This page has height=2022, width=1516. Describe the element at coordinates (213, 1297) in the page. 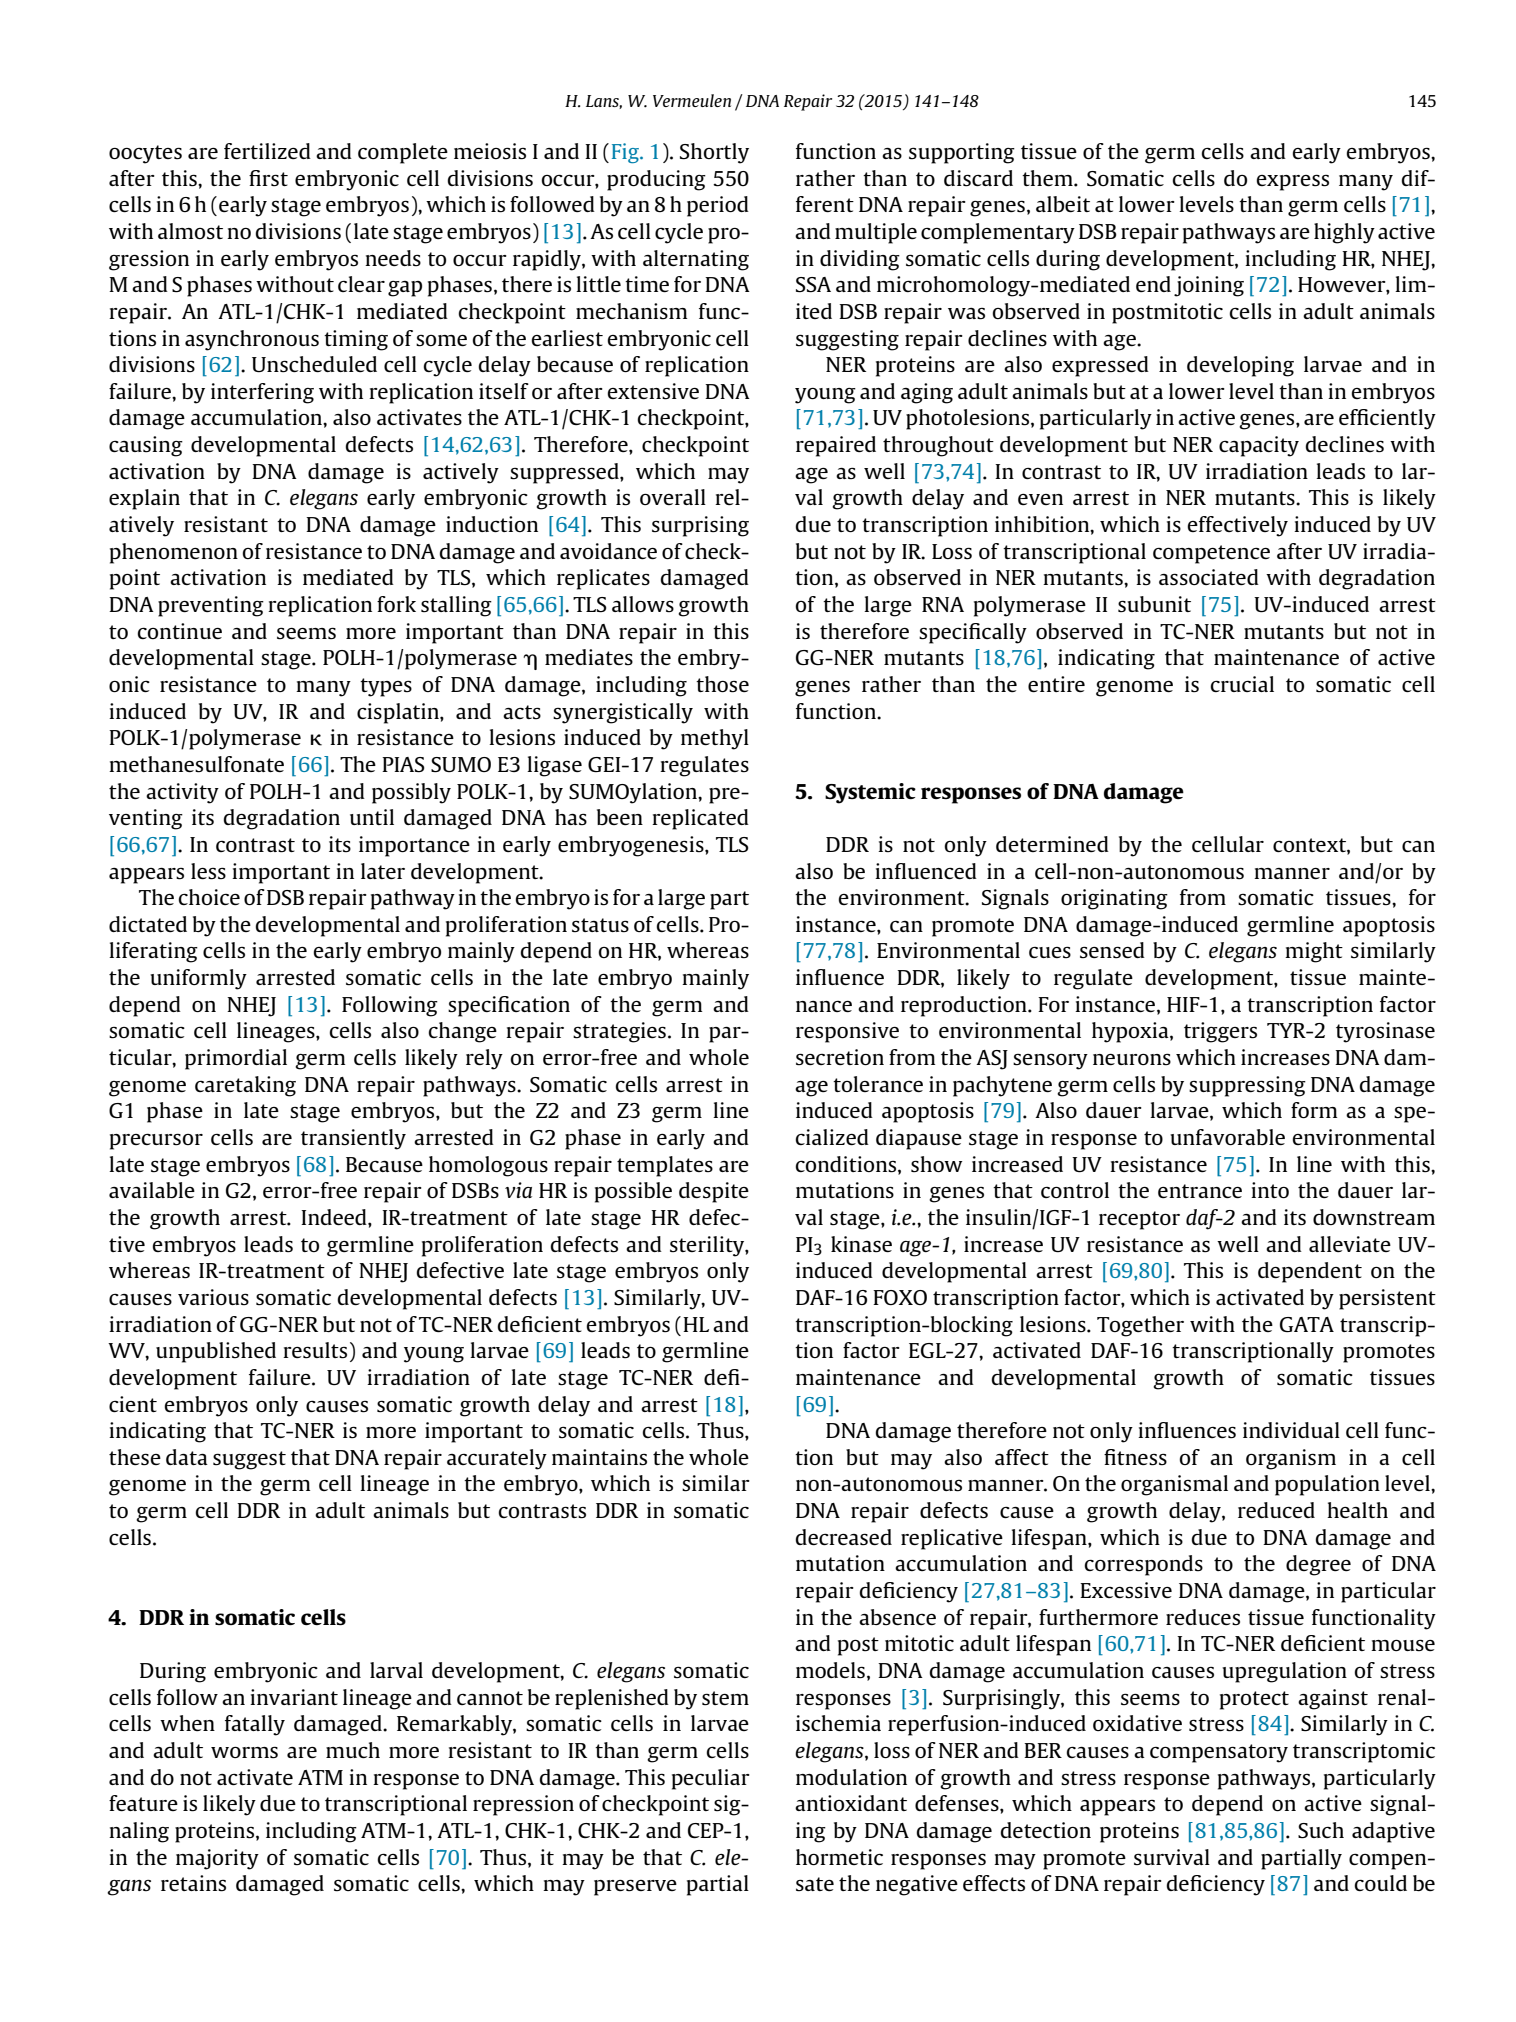

I see `various` at that location.
